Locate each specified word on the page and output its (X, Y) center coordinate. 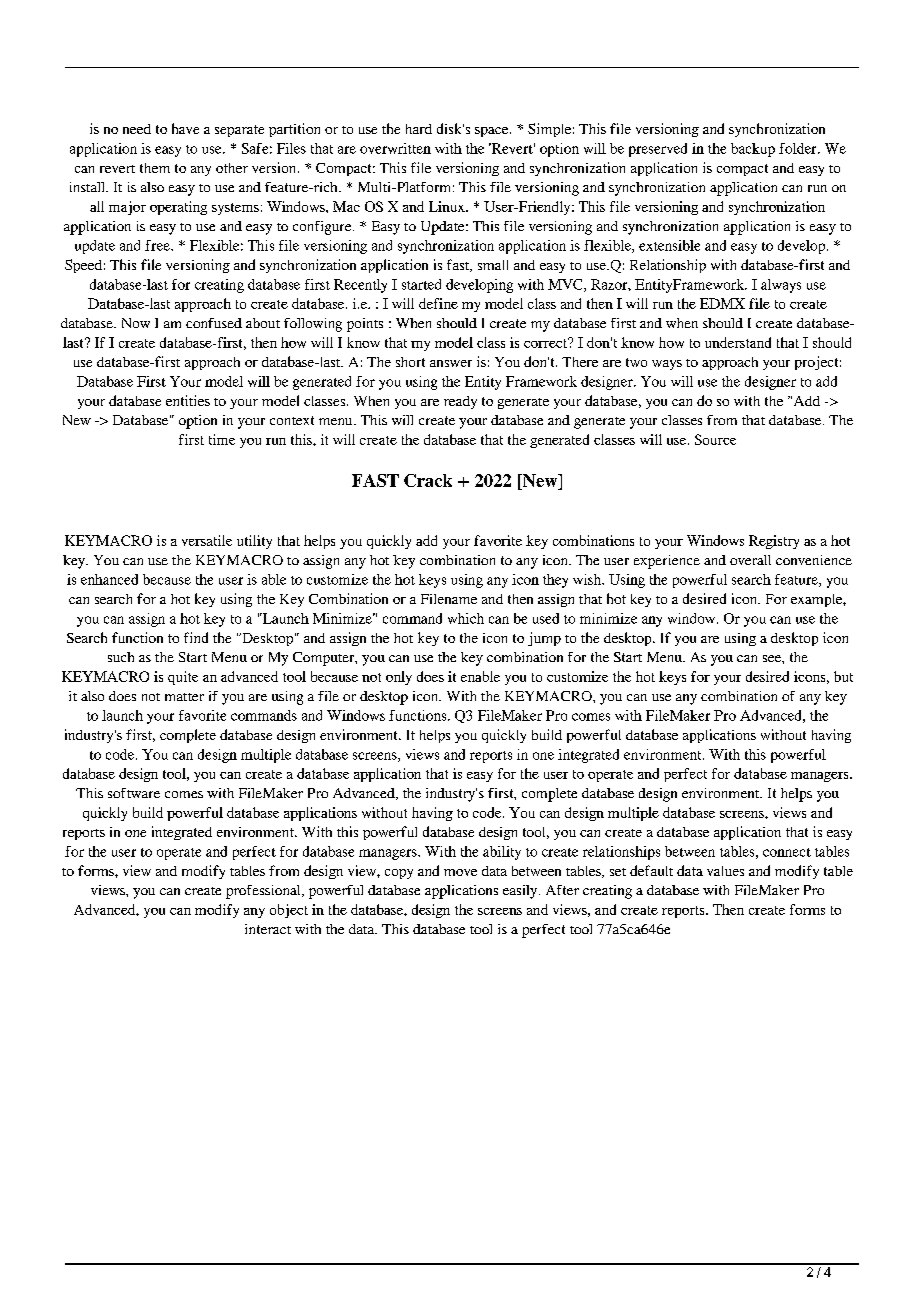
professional (264, 892)
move (460, 872)
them (155, 168)
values (725, 871)
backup (753, 150)
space (493, 132)
